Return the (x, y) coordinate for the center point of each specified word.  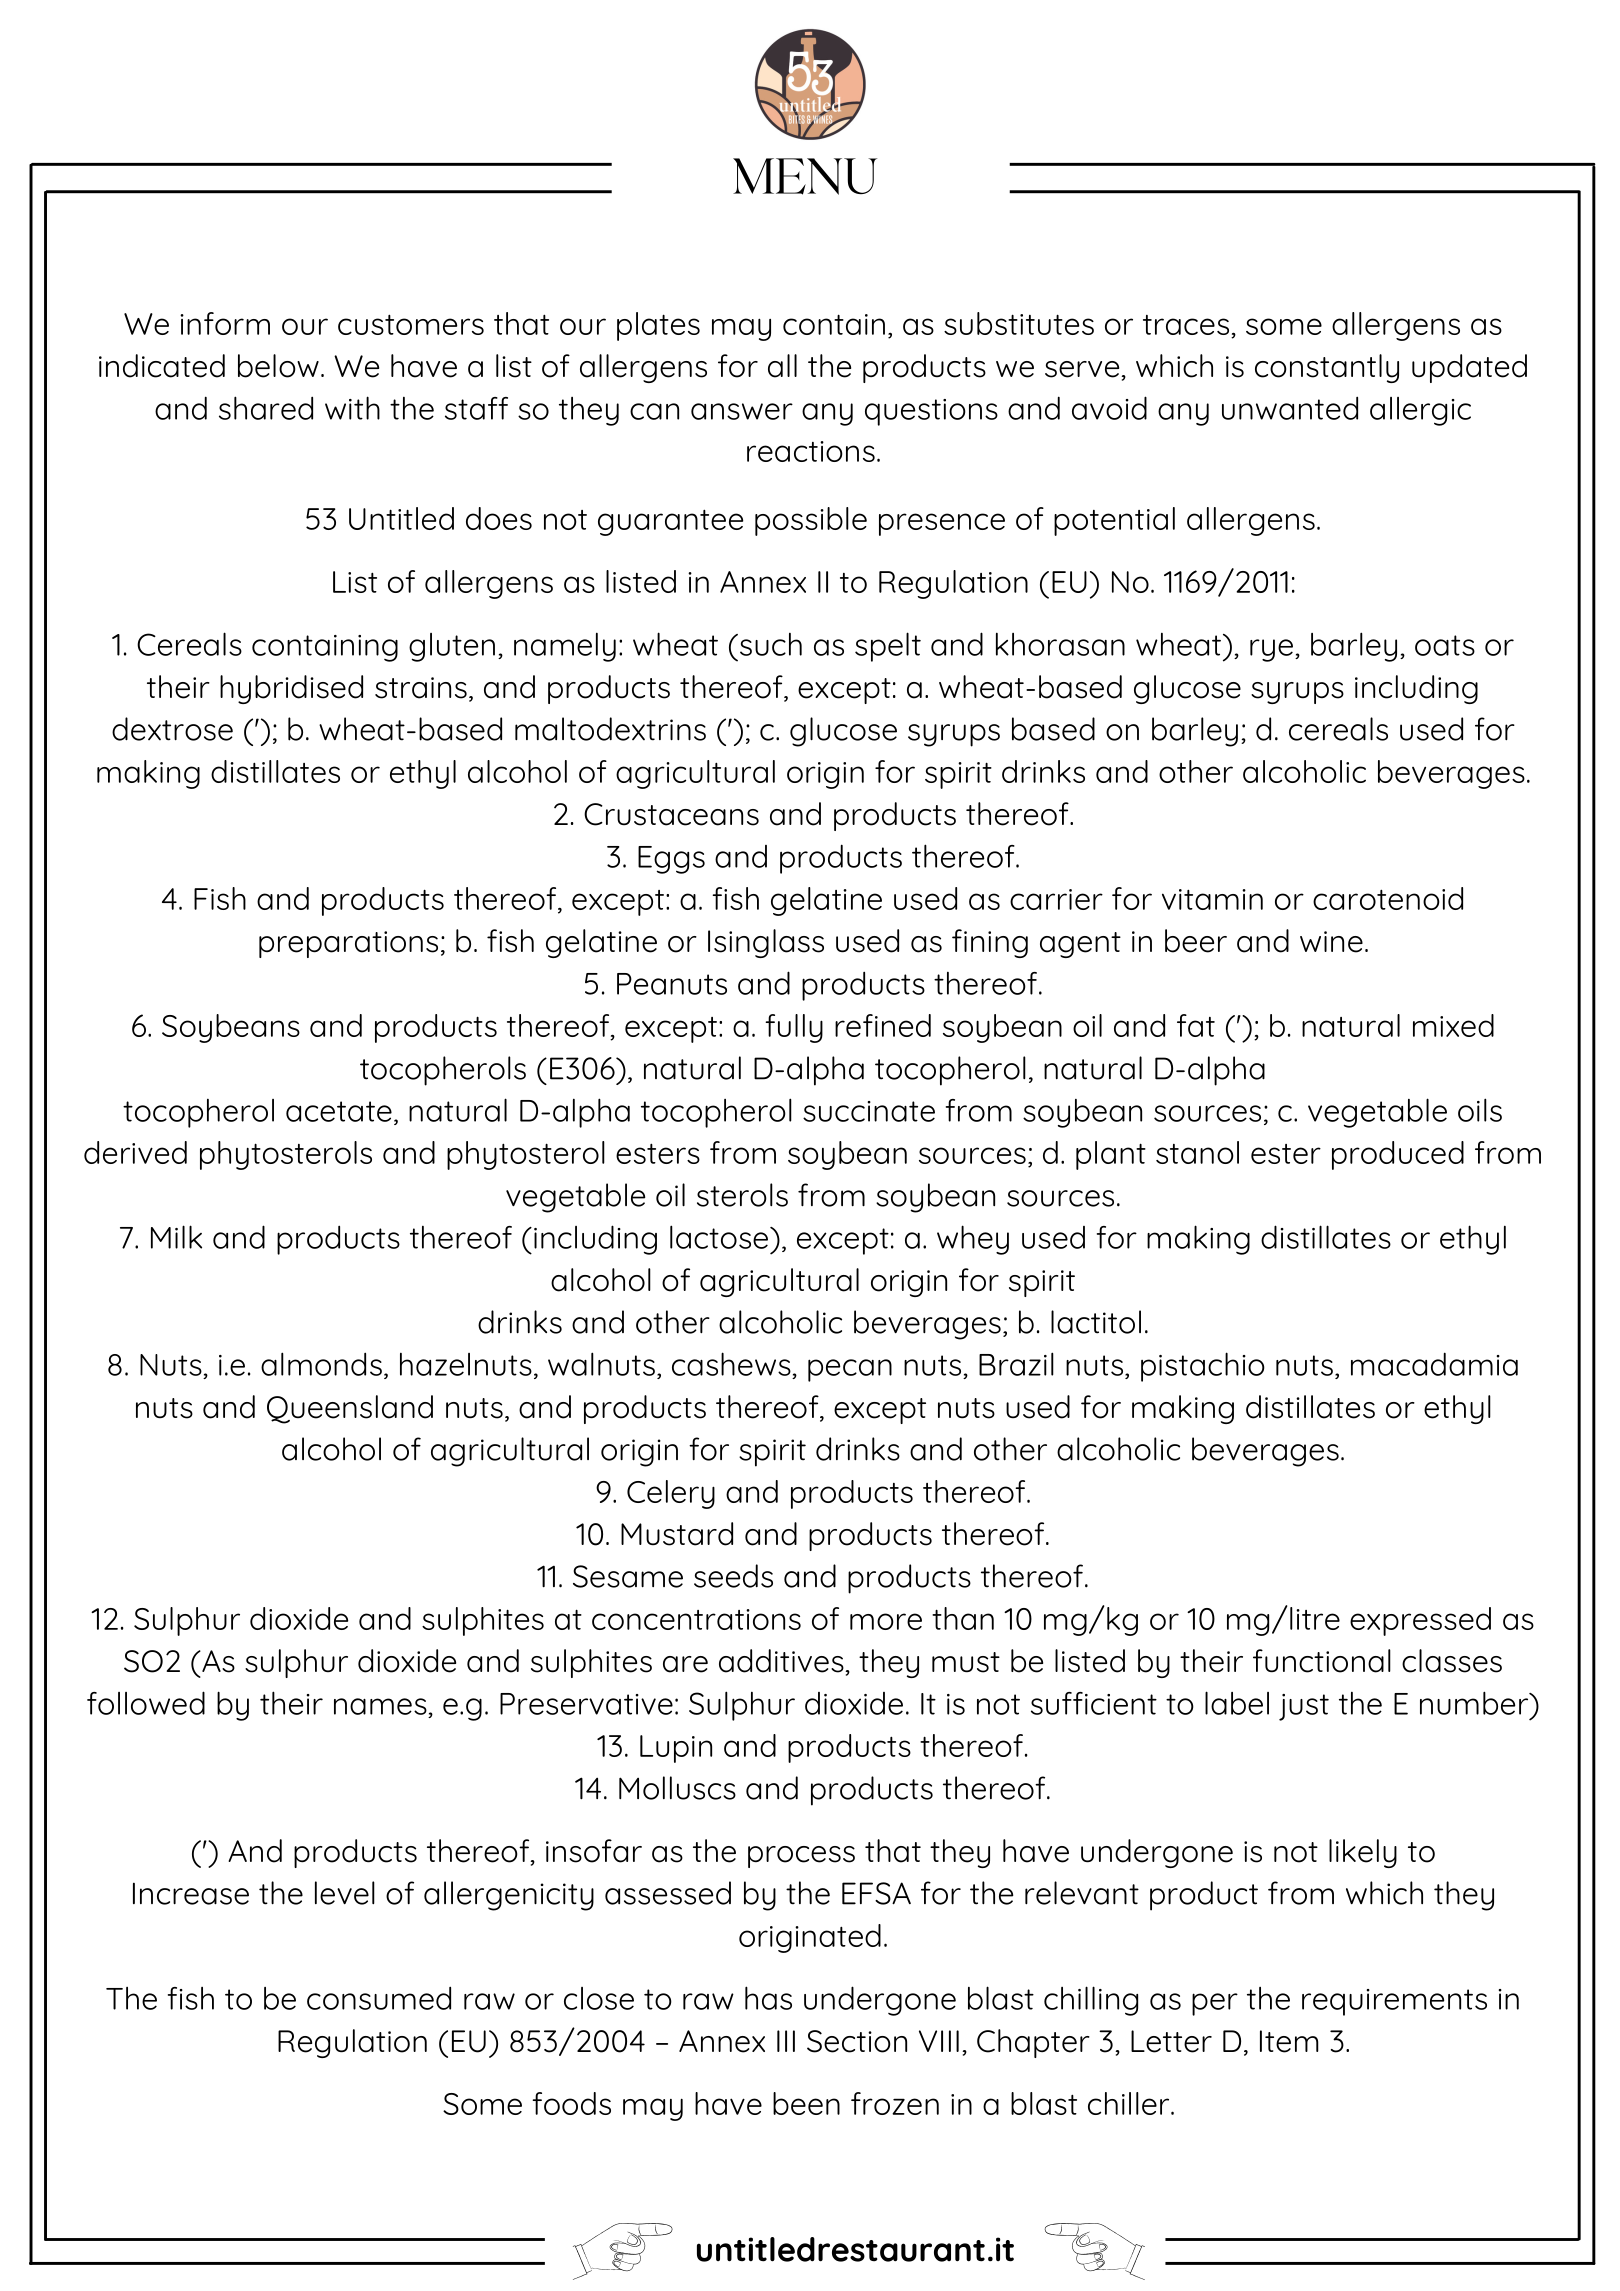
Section (857, 2041)
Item (1289, 2041)
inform (225, 323)
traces (1187, 326)
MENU (805, 176)
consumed (379, 1998)
